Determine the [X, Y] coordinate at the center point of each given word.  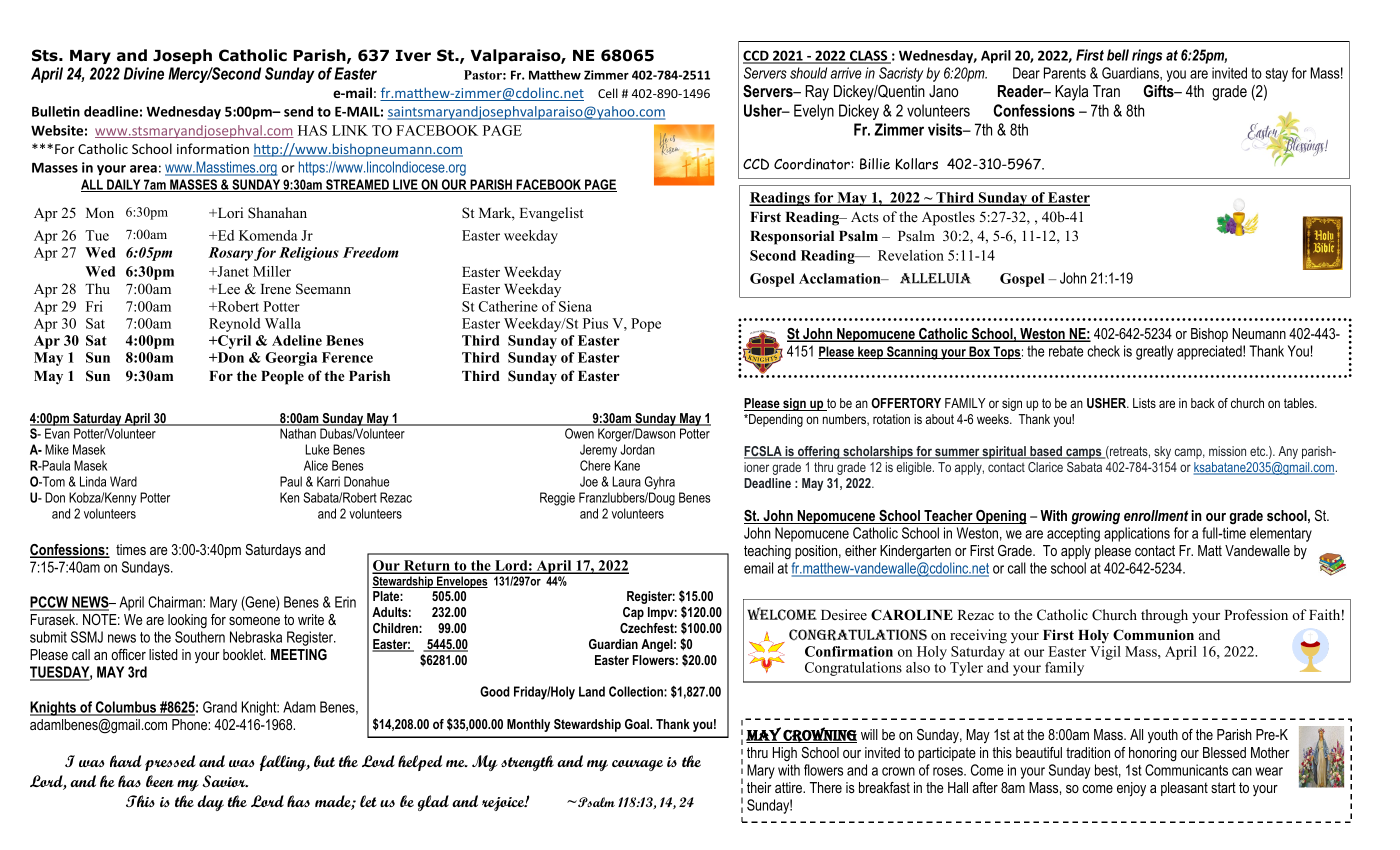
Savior [225, 781]
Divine [144, 73]
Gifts [1159, 91]
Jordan [637, 449]
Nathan [298, 433]
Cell [608, 93]
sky [1162, 452]
